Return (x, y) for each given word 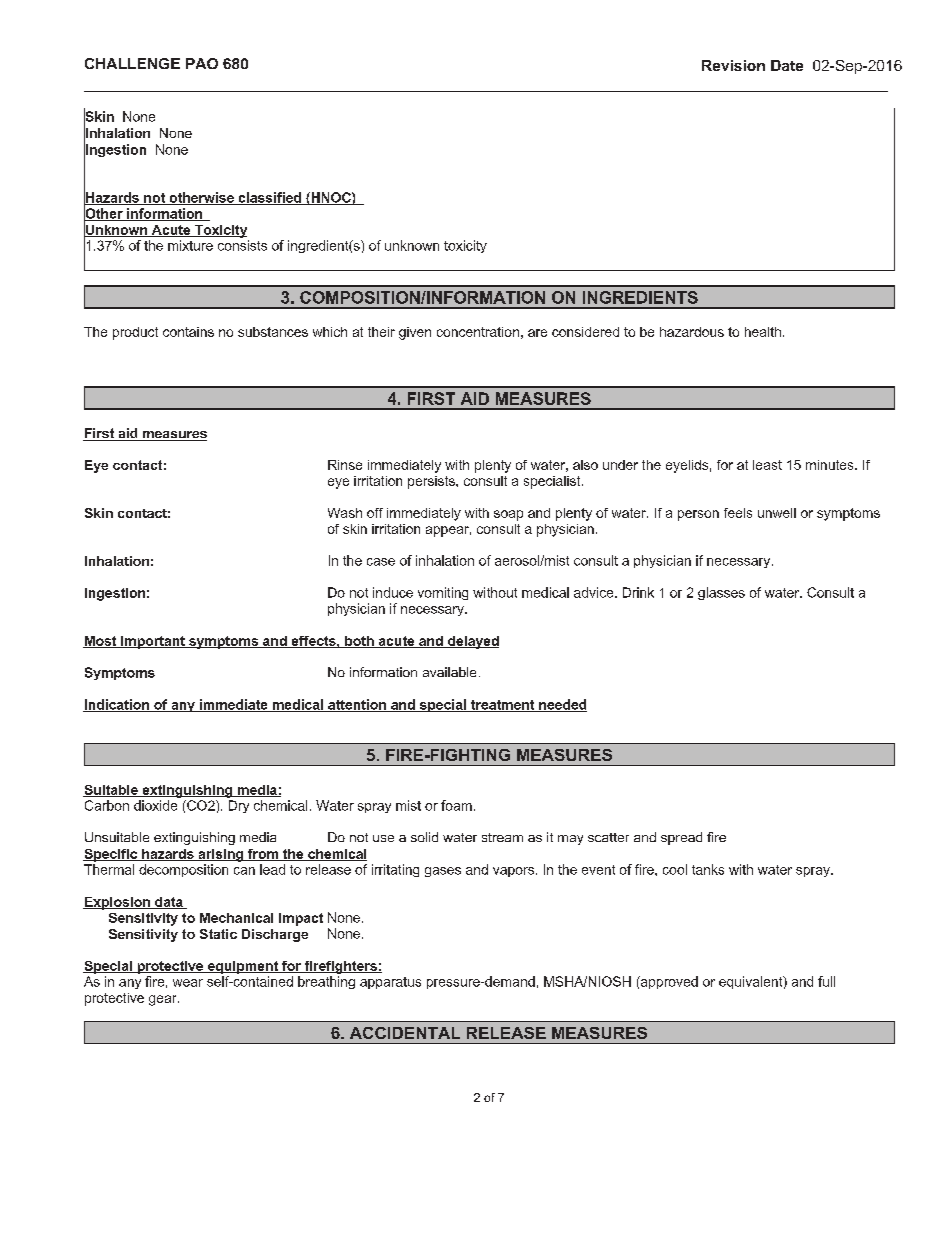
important (153, 642)
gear (164, 1000)
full (826, 981)
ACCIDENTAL (405, 1033)
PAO (202, 63)
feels (738, 513)
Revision (733, 65)
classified (269, 198)
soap (508, 515)
